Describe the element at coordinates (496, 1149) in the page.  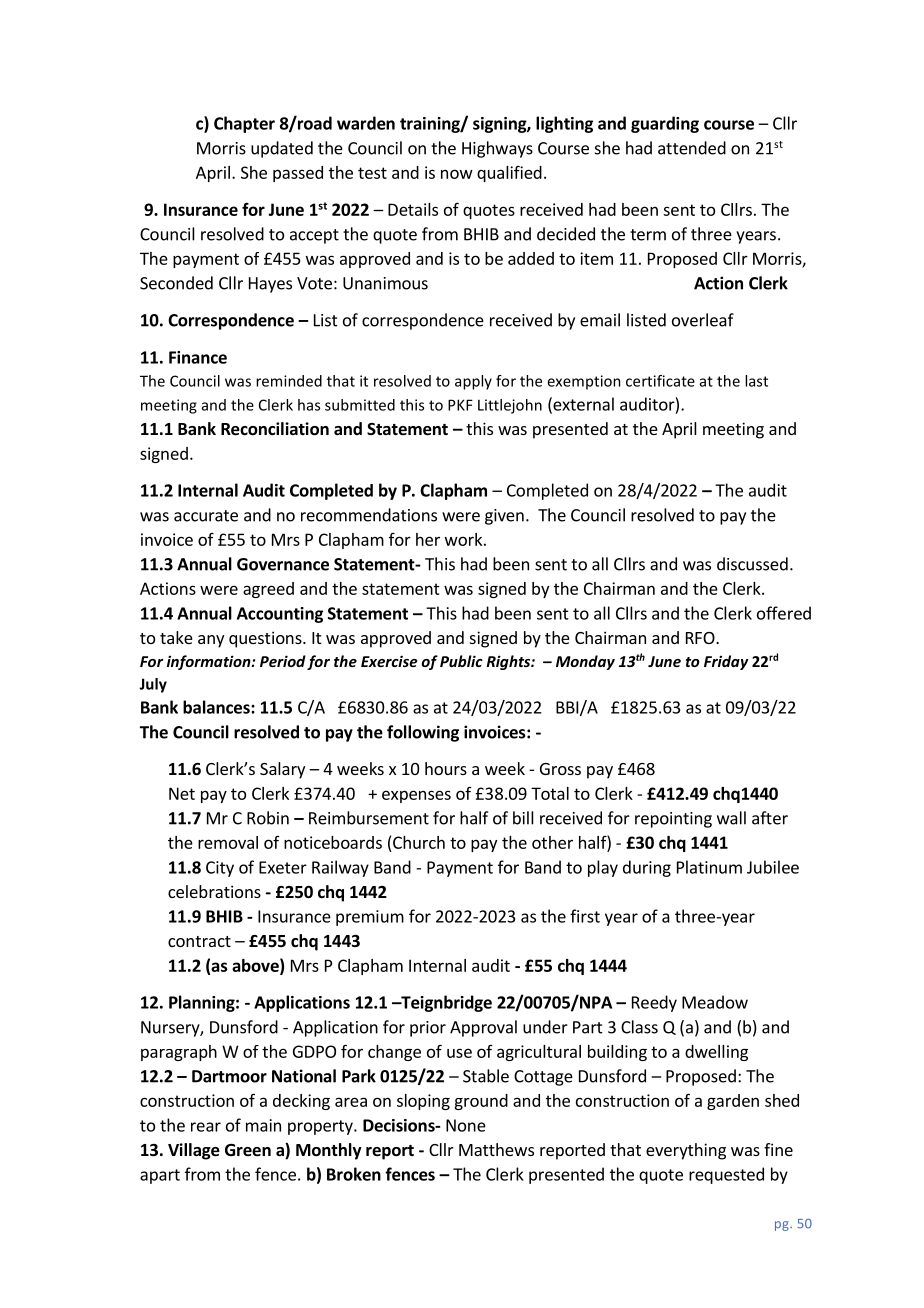
I see `Matthews` at that location.
